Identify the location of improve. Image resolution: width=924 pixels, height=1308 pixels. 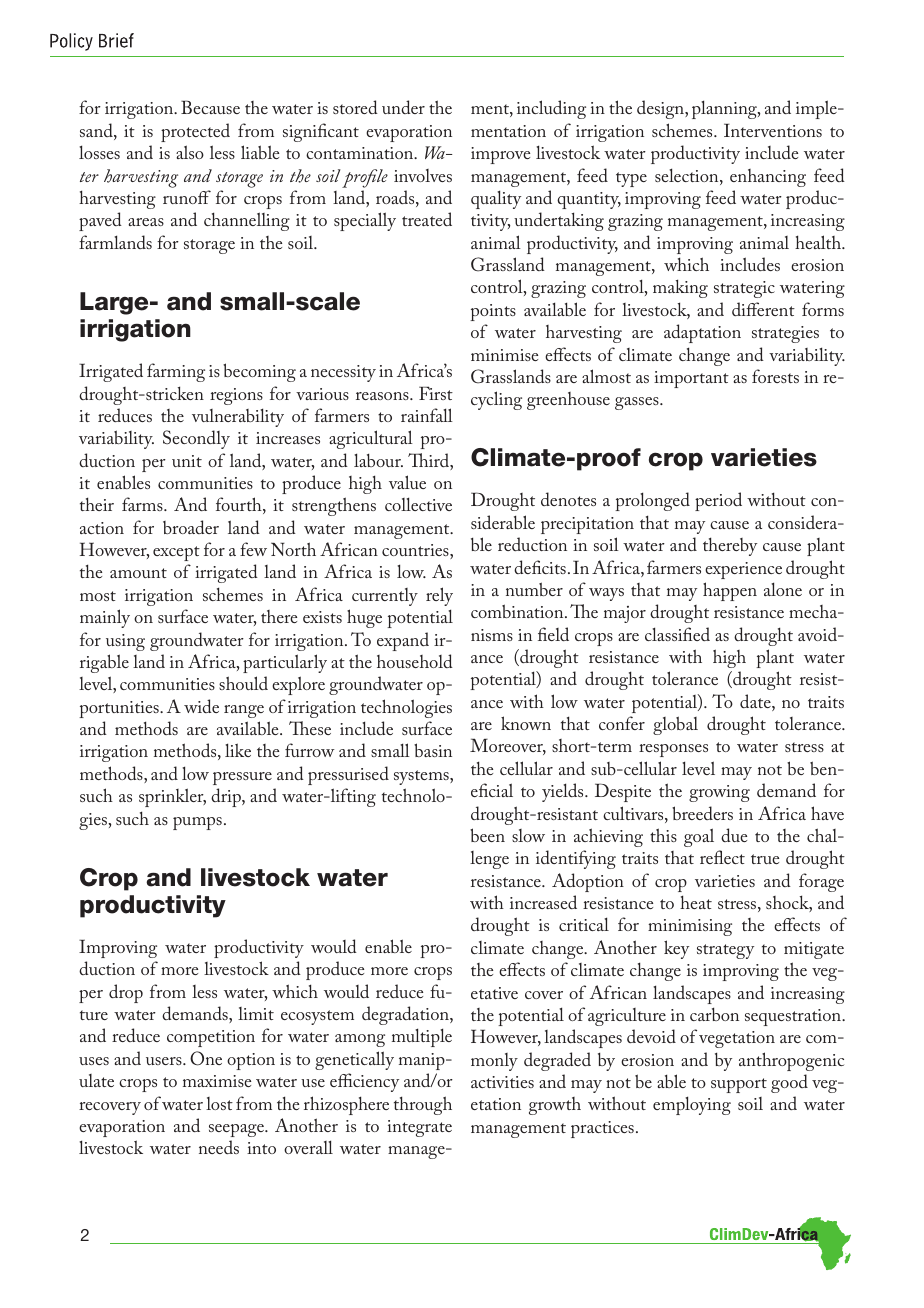
(500, 155).
